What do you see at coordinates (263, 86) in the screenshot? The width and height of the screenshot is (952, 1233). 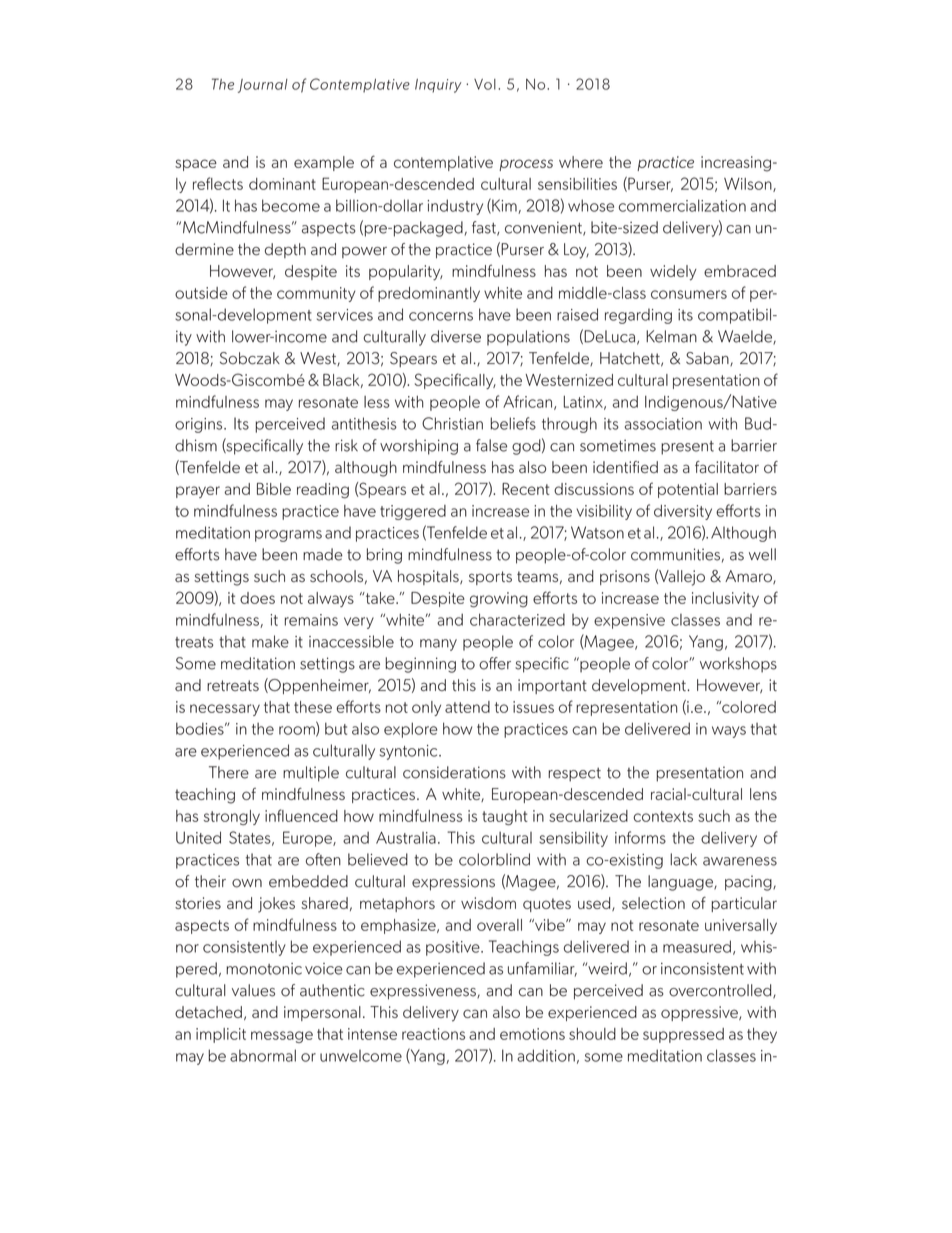 I see `Journal` at bounding box center [263, 86].
